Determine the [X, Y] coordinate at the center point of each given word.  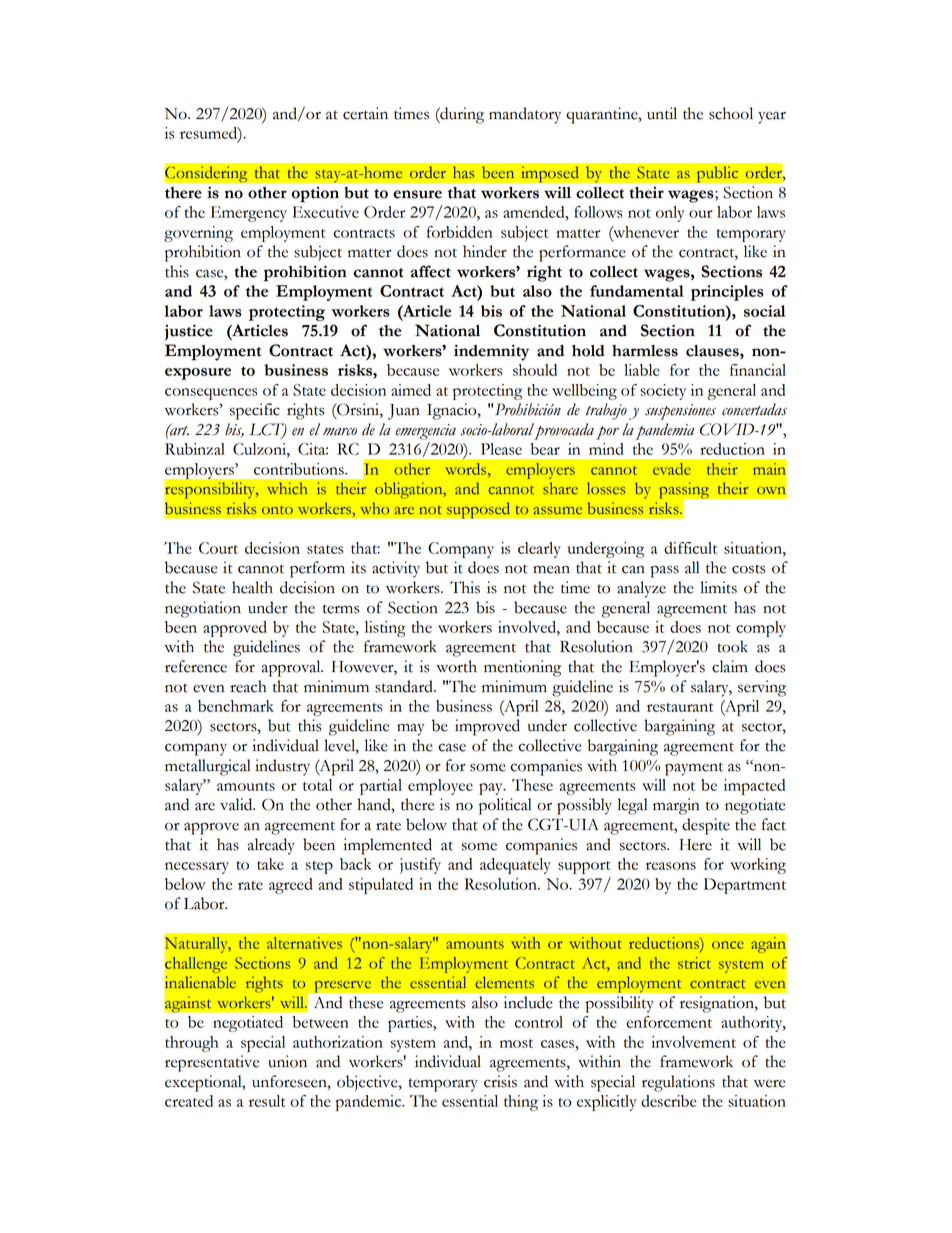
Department [745, 886]
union [287, 1061]
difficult [690, 548]
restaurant [680, 707]
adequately [515, 866]
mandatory [525, 115]
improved [487, 727]
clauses [713, 351]
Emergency [249, 214]
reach [248, 686]
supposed [478, 510]
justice [189, 332]
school [731, 113]
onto [277, 510]
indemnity [491, 352]
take [270, 864]
